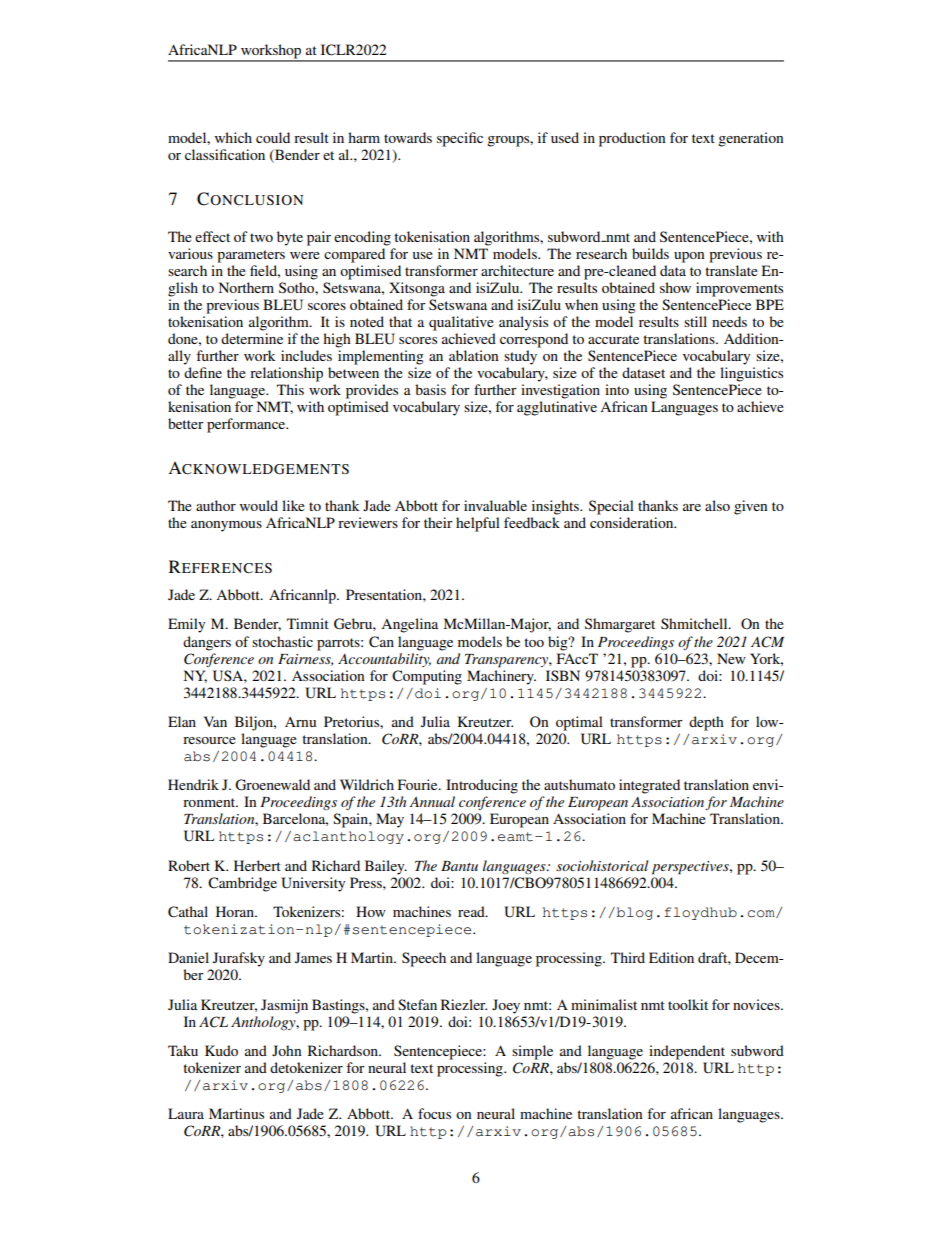  I want to click on Kudo, so click(221, 1050).
